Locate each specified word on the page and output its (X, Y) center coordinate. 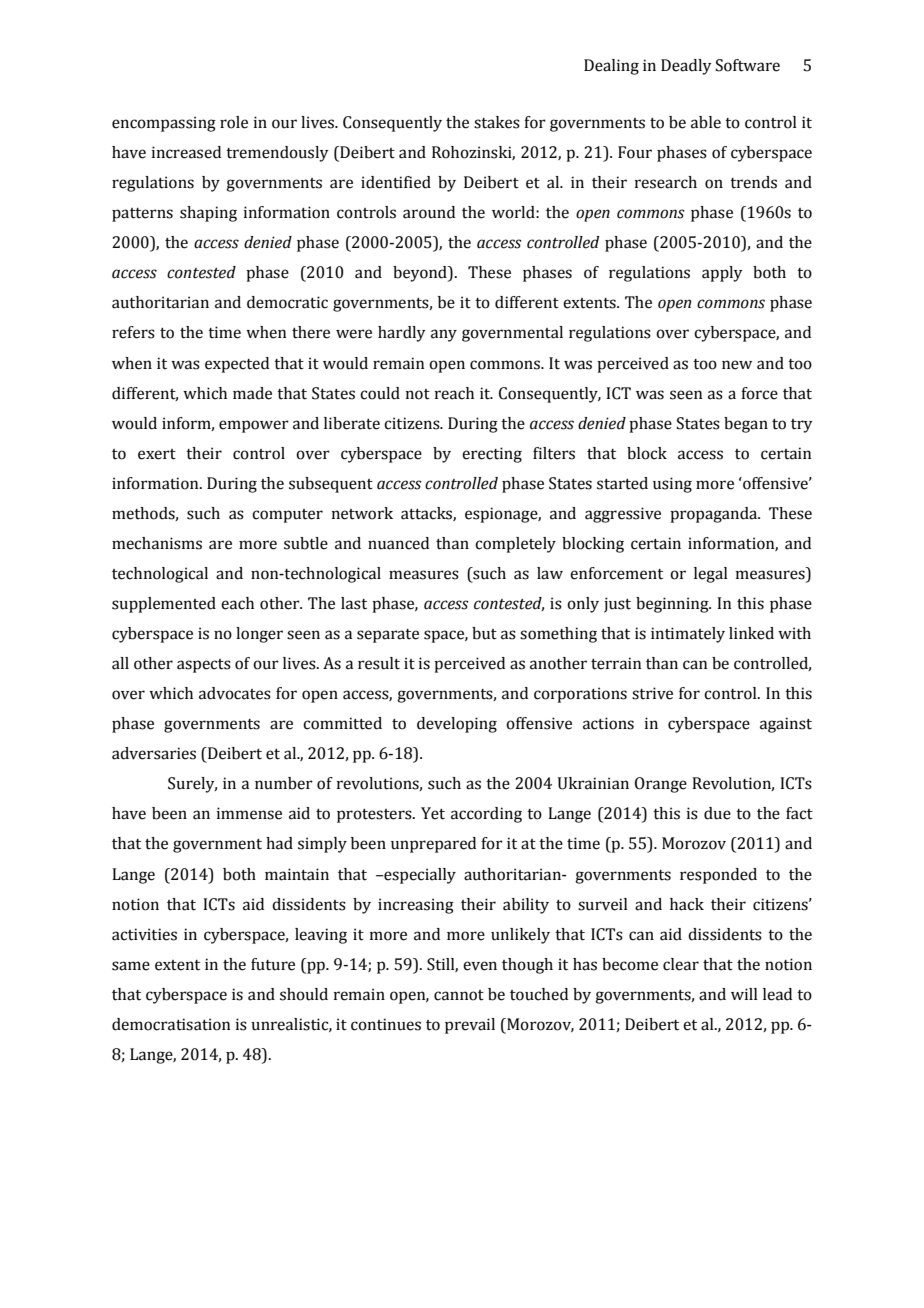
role (234, 122)
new (737, 365)
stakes (497, 122)
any (444, 335)
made (252, 393)
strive (652, 693)
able (706, 122)
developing (457, 725)
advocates (235, 693)
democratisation (171, 1024)
